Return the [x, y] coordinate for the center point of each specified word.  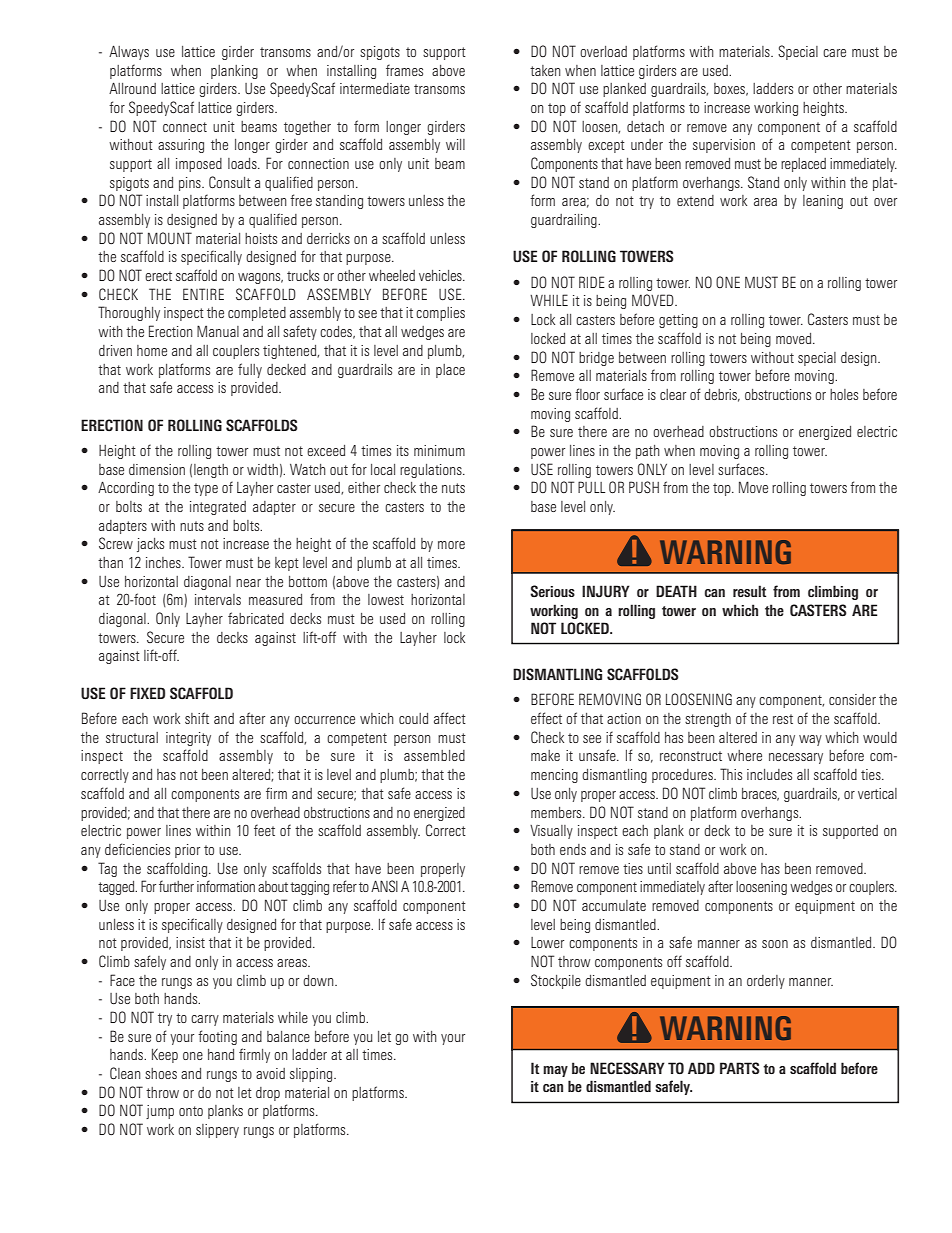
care [834, 53]
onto [191, 1111]
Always [129, 52]
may [555, 1071]
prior [187, 851]
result [749, 591]
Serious [552, 591]
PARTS [740, 1068]
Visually [551, 832]
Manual [218, 331]
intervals [218, 599]
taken [545, 70]
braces [760, 794]
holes [844, 394]
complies [440, 314]
